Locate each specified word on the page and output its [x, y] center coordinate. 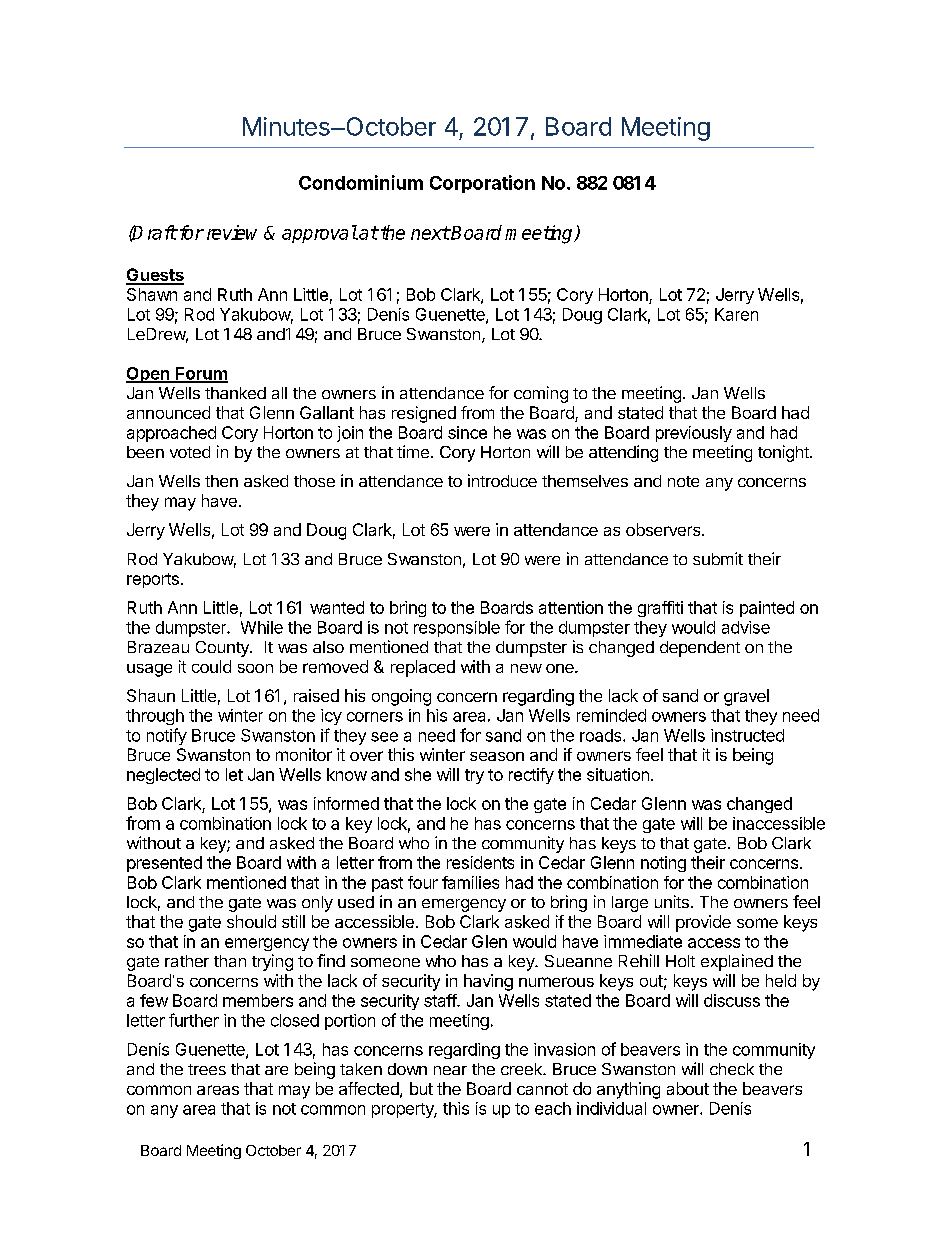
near [450, 1070]
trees [207, 1069]
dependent [700, 649]
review [232, 232]
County [223, 649]
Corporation [482, 184]
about [688, 1088]
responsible [457, 629]
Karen [736, 314]
